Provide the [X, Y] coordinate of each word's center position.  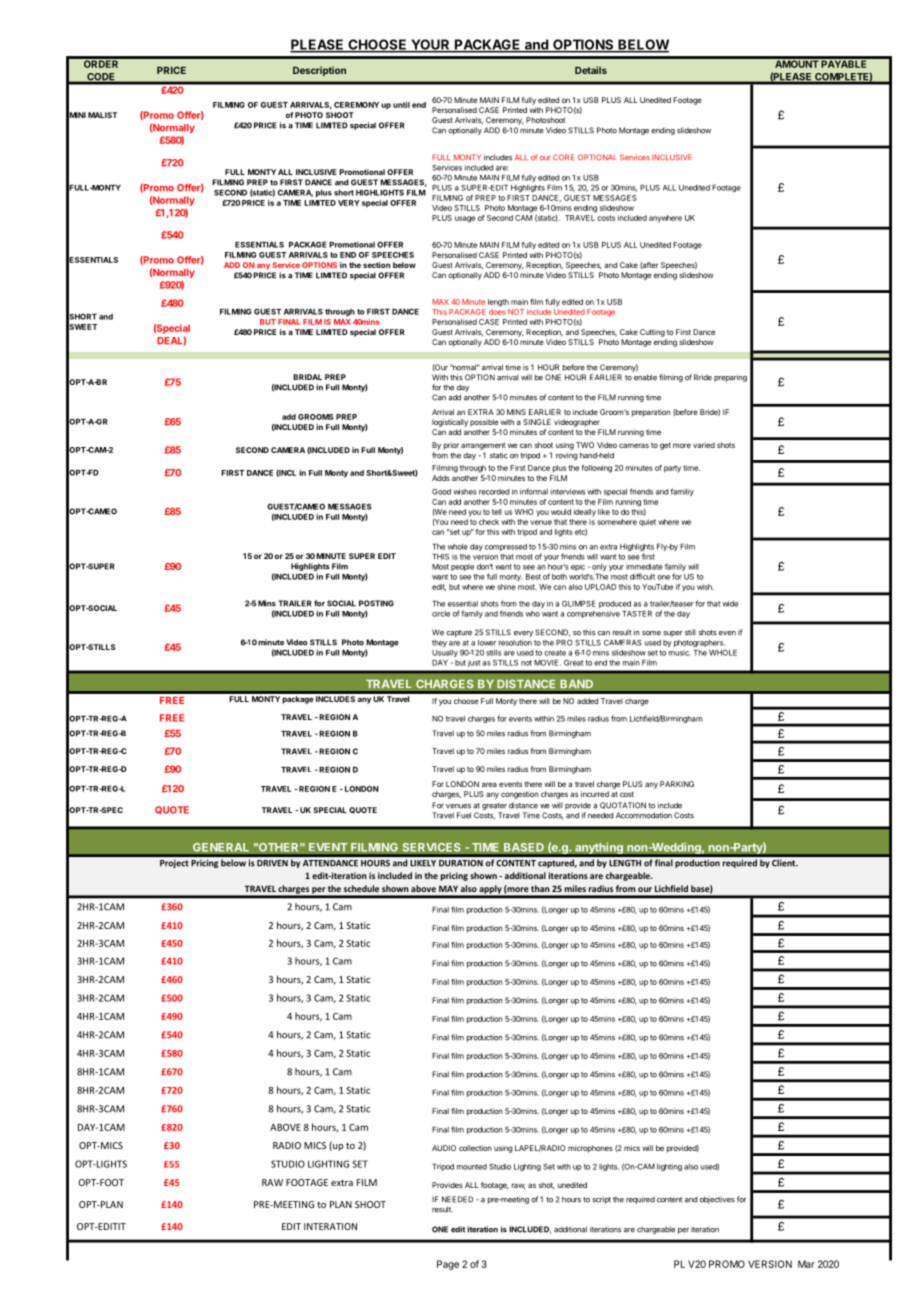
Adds [441, 478]
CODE [101, 78]
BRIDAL [307, 377]
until [401, 105]
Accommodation [644, 815]
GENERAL [221, 847]
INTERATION [330, 1226]
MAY [448, 888]
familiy [682, 492]
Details [591, 70]
